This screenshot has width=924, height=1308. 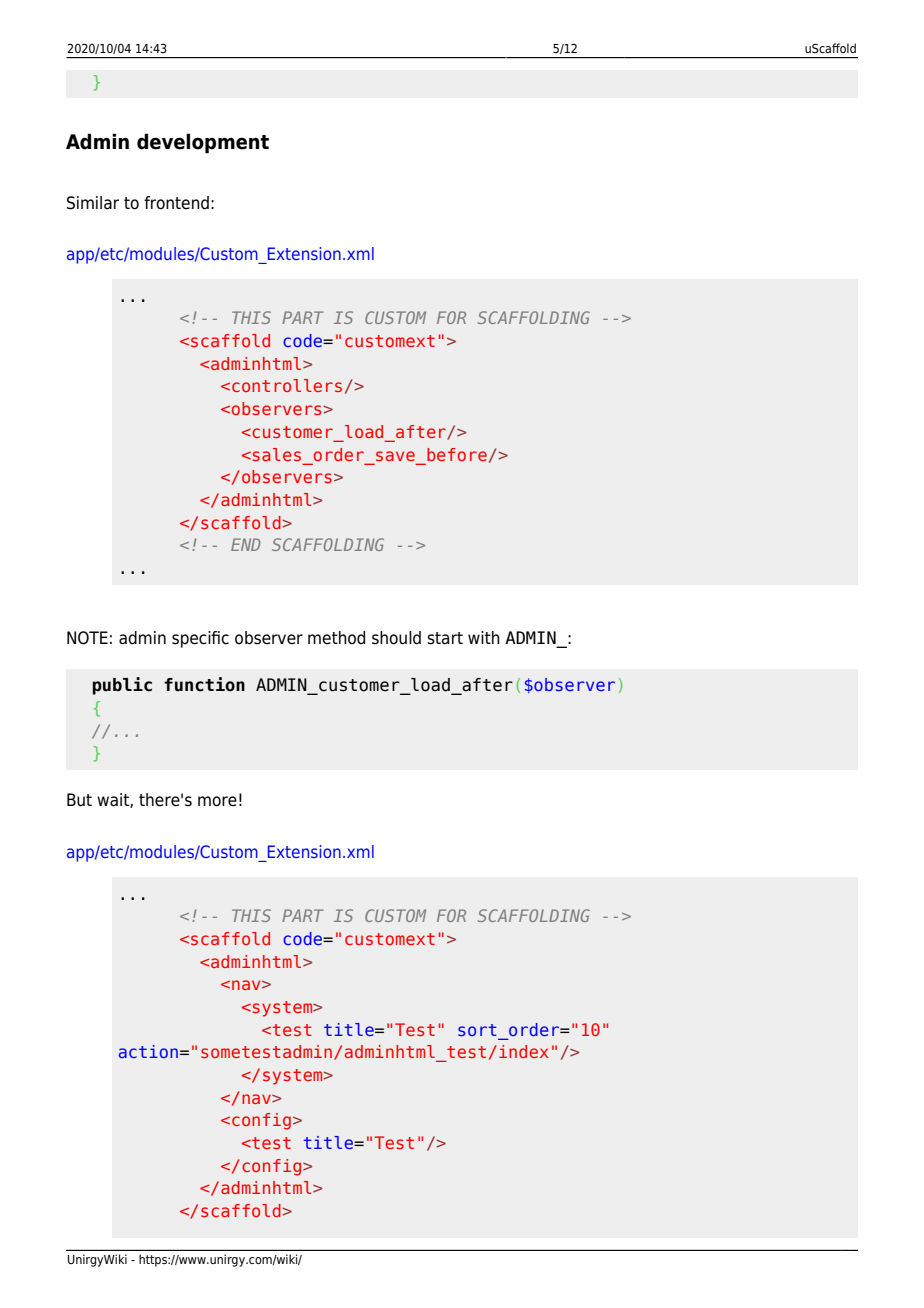 I want to click on frontend, so click(x=176, y=203).
